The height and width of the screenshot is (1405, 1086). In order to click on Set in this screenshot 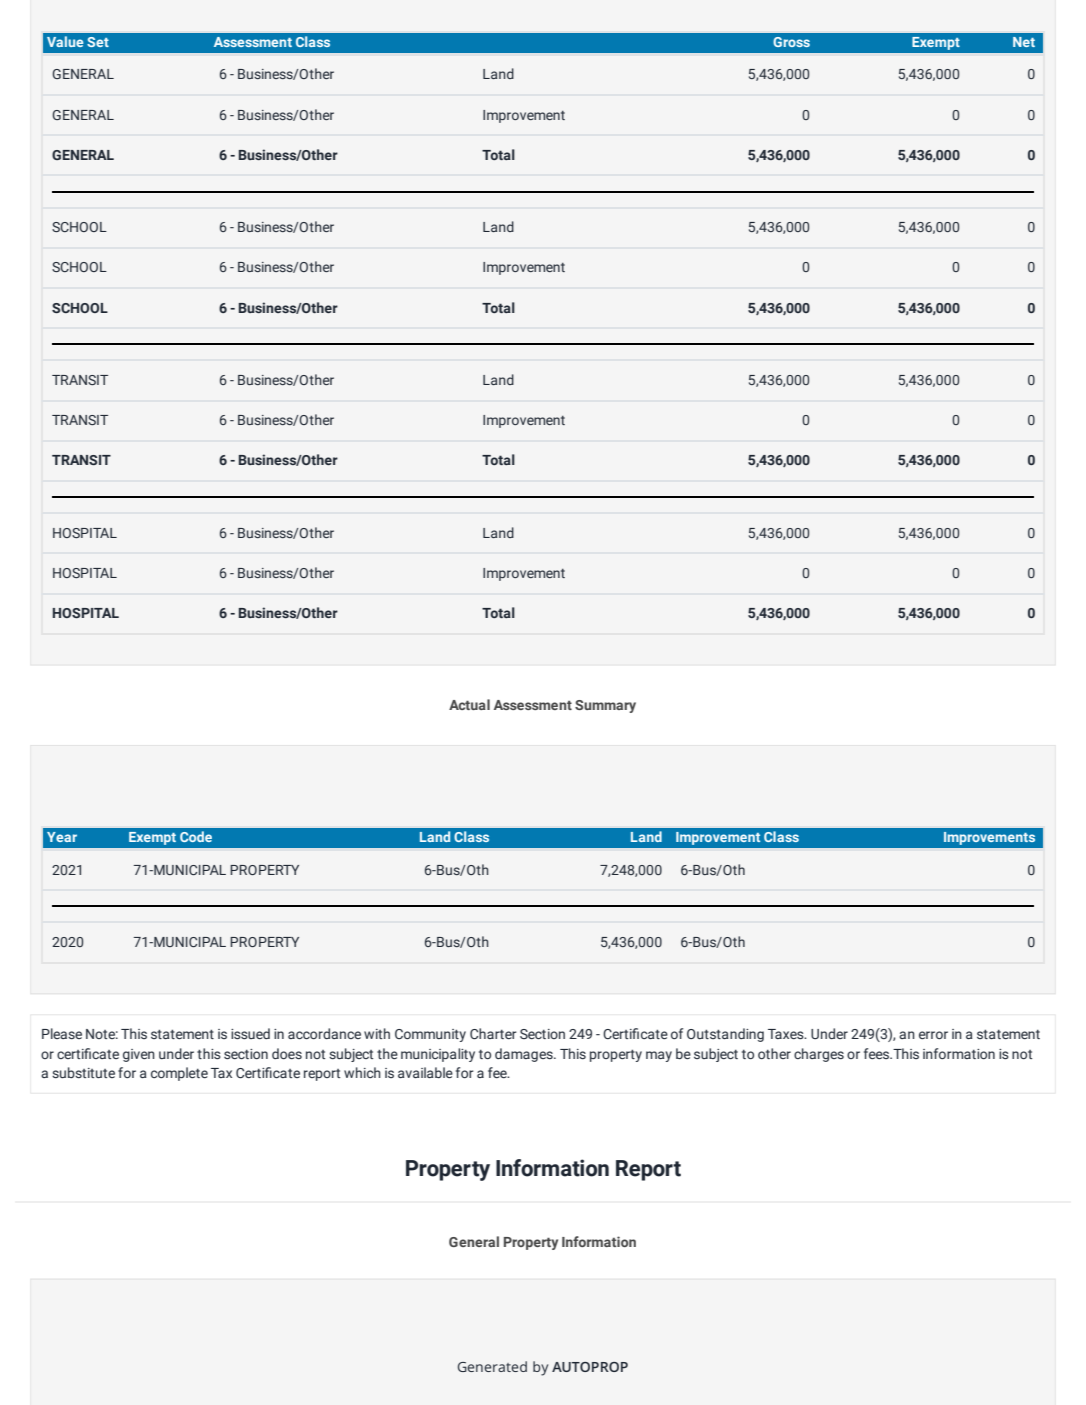, I will do `click(98, 42)`.
